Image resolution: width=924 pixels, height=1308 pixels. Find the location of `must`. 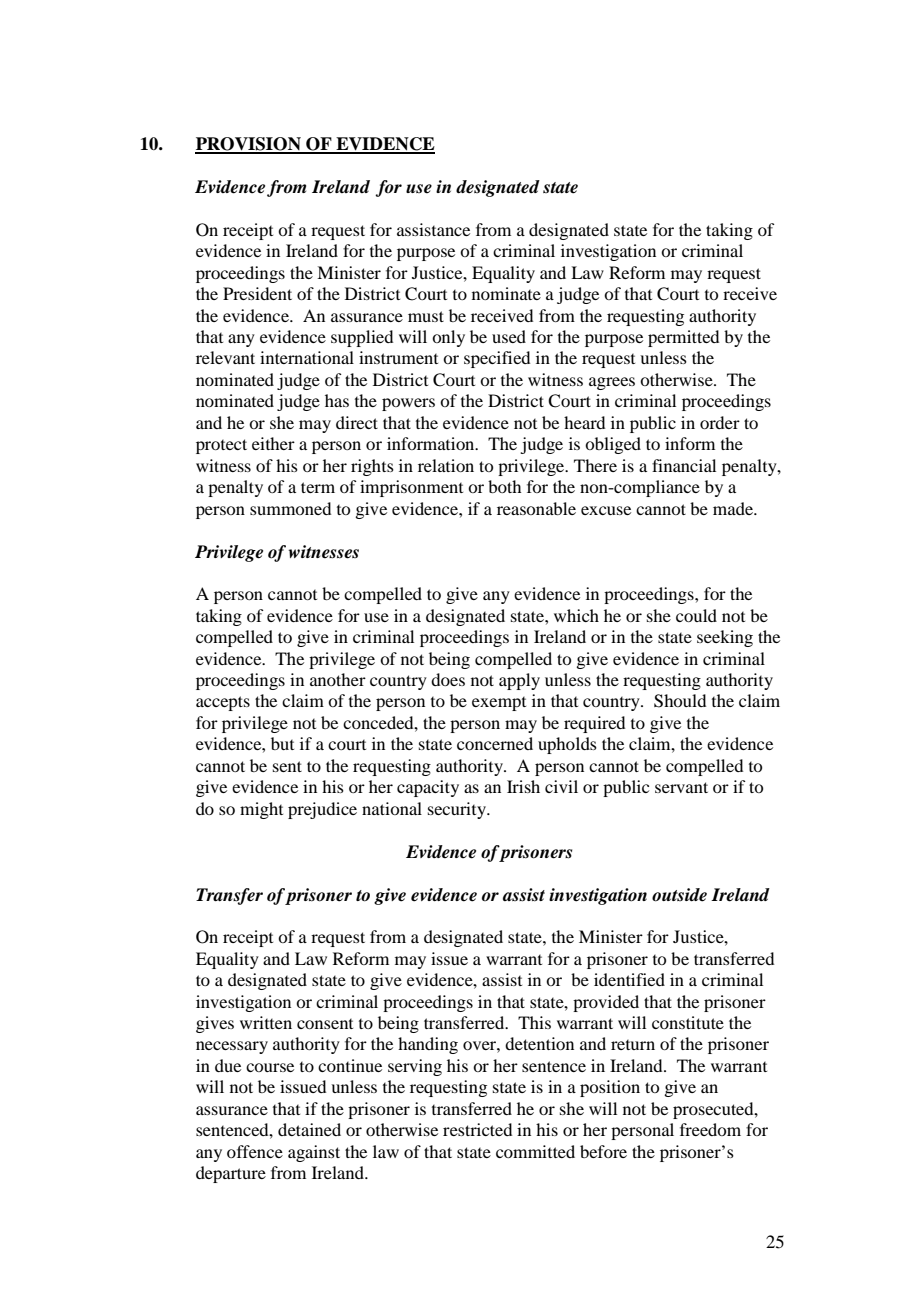

must is located at coordinates (426, 316).
